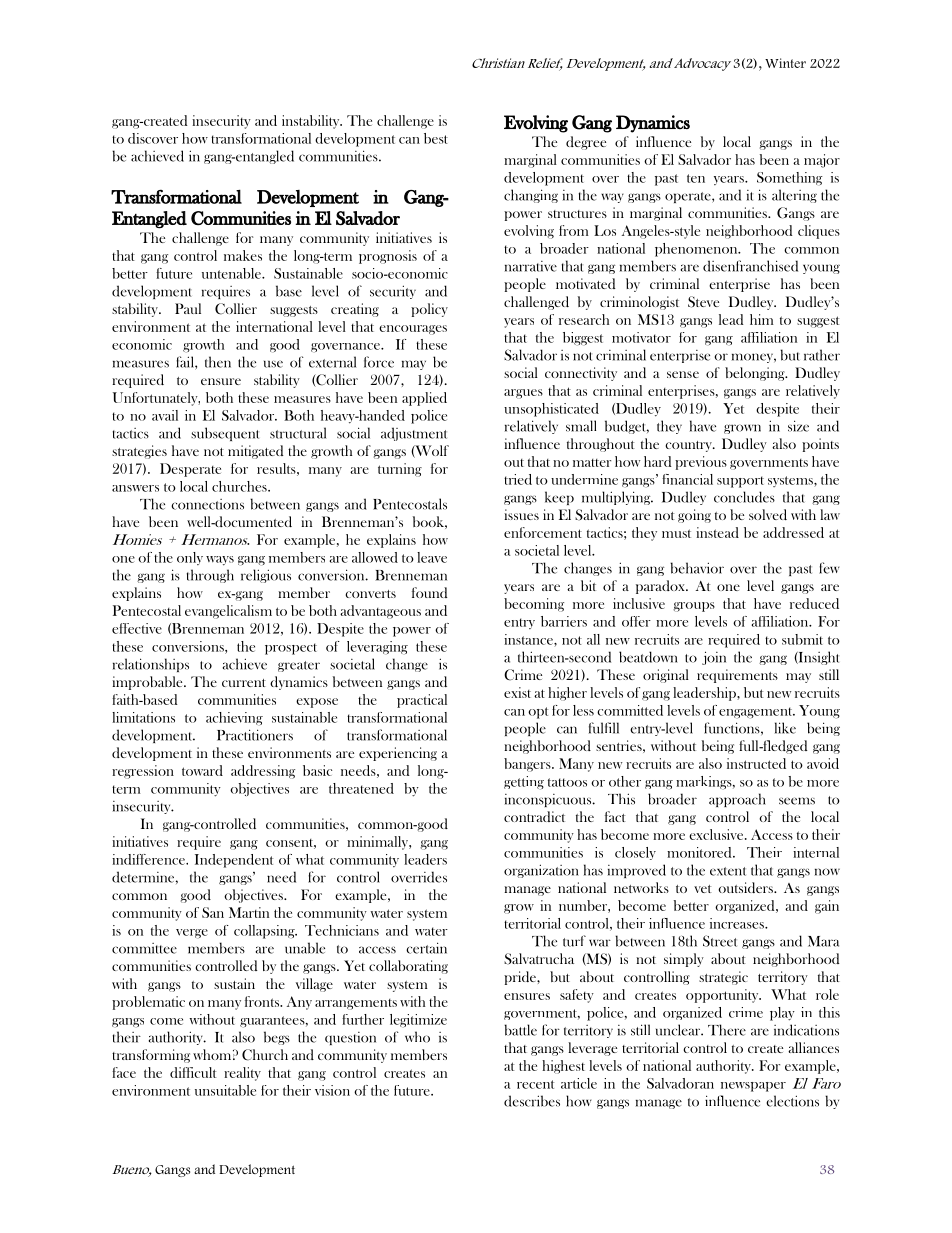 The width and height of the screenshot is (952, 1233). Describe the element at coordinates (429, 592) in the screenshot. I see `found` at that location.
